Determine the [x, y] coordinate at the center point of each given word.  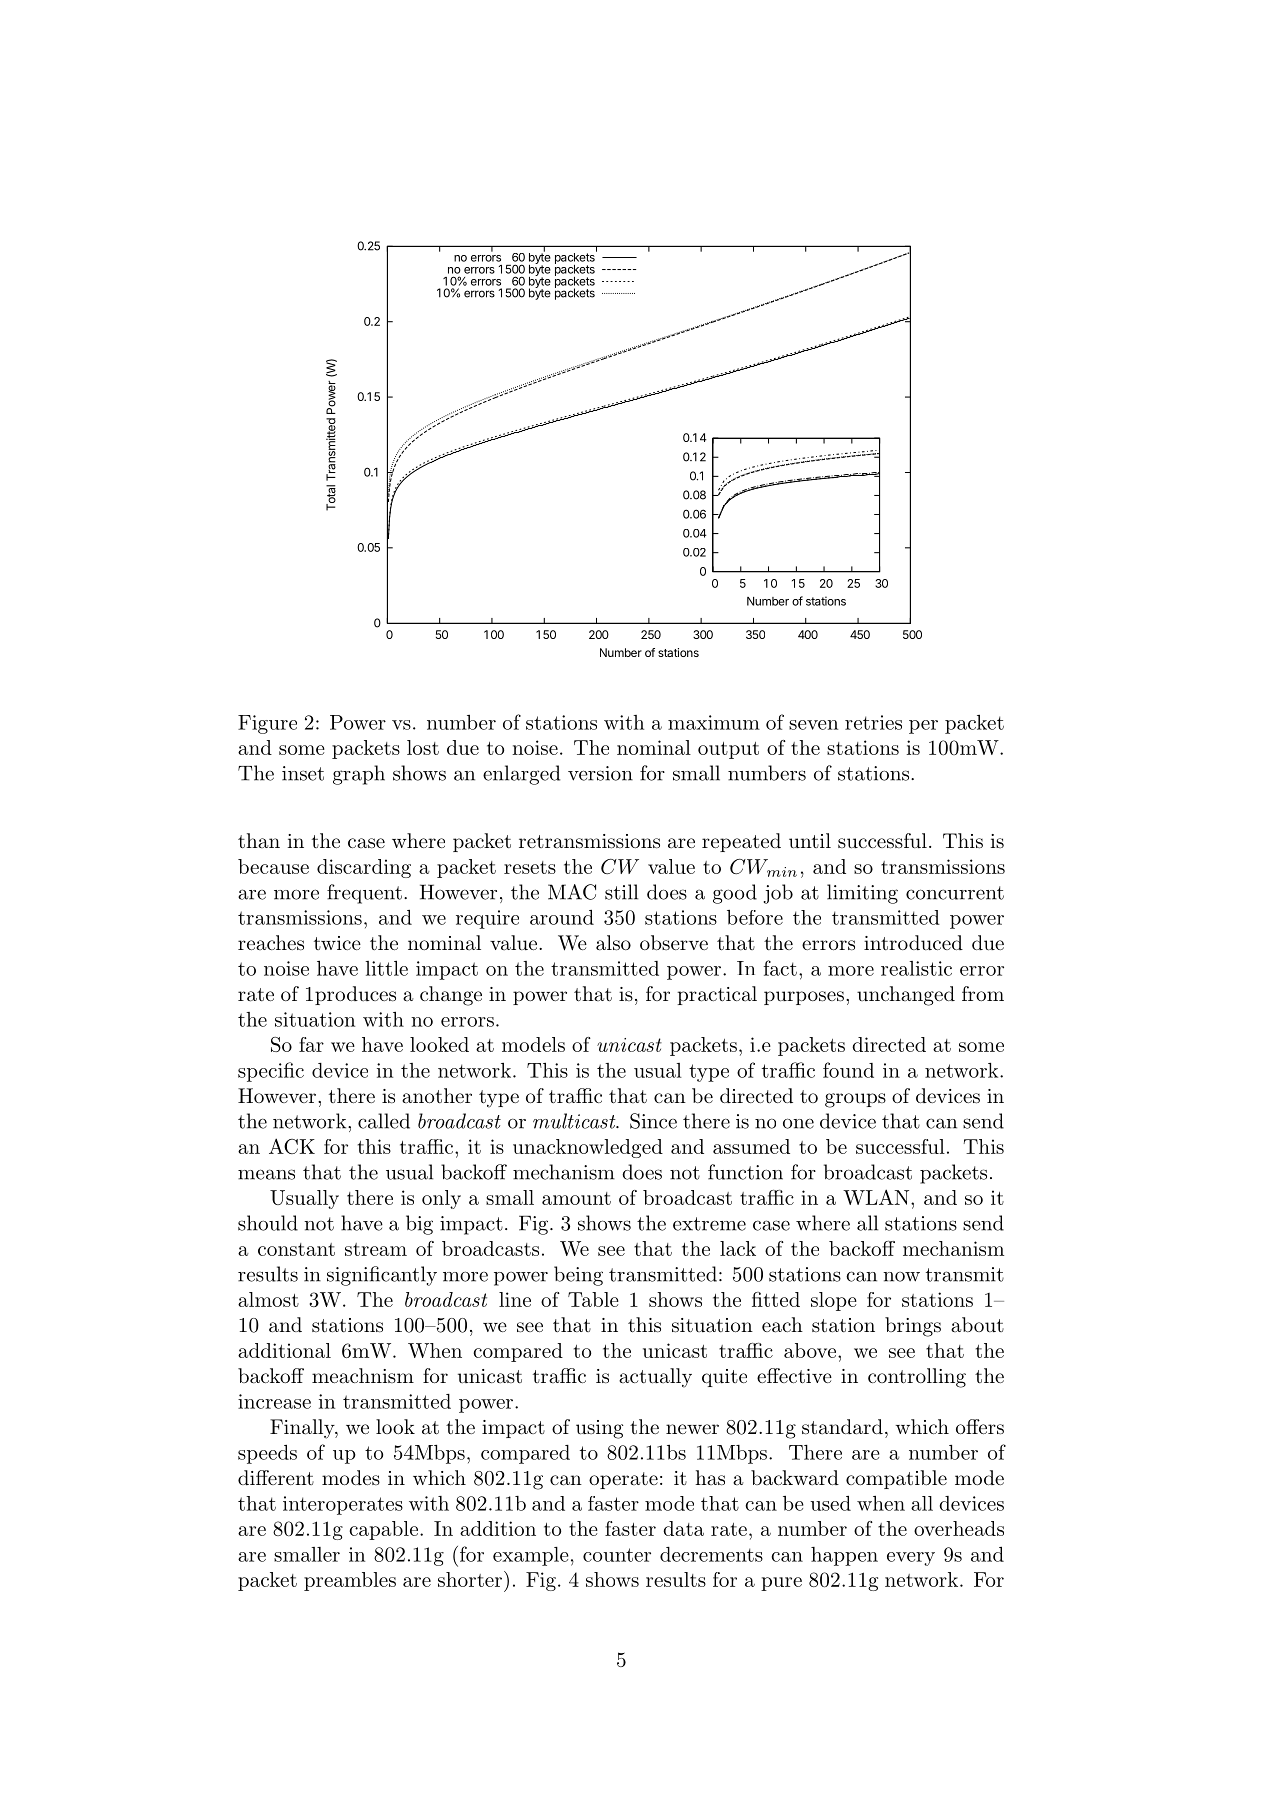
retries [873, 722]
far [311, 1044]
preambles [350, 1581]
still [621, 892]
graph [359, 775]
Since [653, 1121]
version [600, 773]
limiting [862, 894]
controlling [917, 1378]
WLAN [877, 1197]
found [848, 1070]
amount [576, 1198]
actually [655, 1378]
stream [376, 1249]
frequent [364, 894]
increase [274, 1401]
